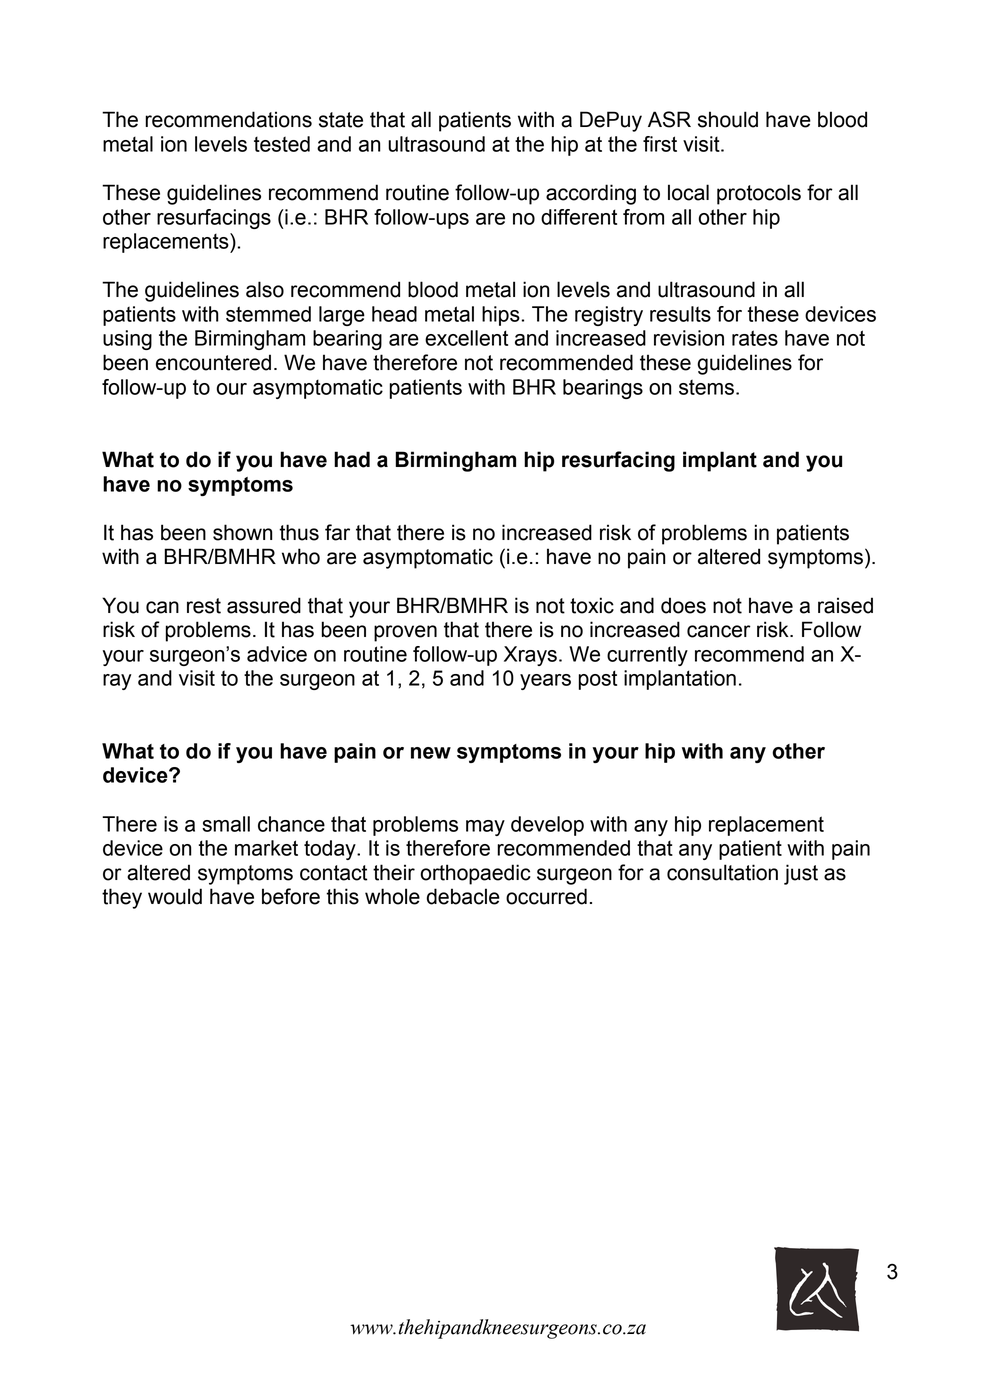  I want to click on does, so click(683, 605).
